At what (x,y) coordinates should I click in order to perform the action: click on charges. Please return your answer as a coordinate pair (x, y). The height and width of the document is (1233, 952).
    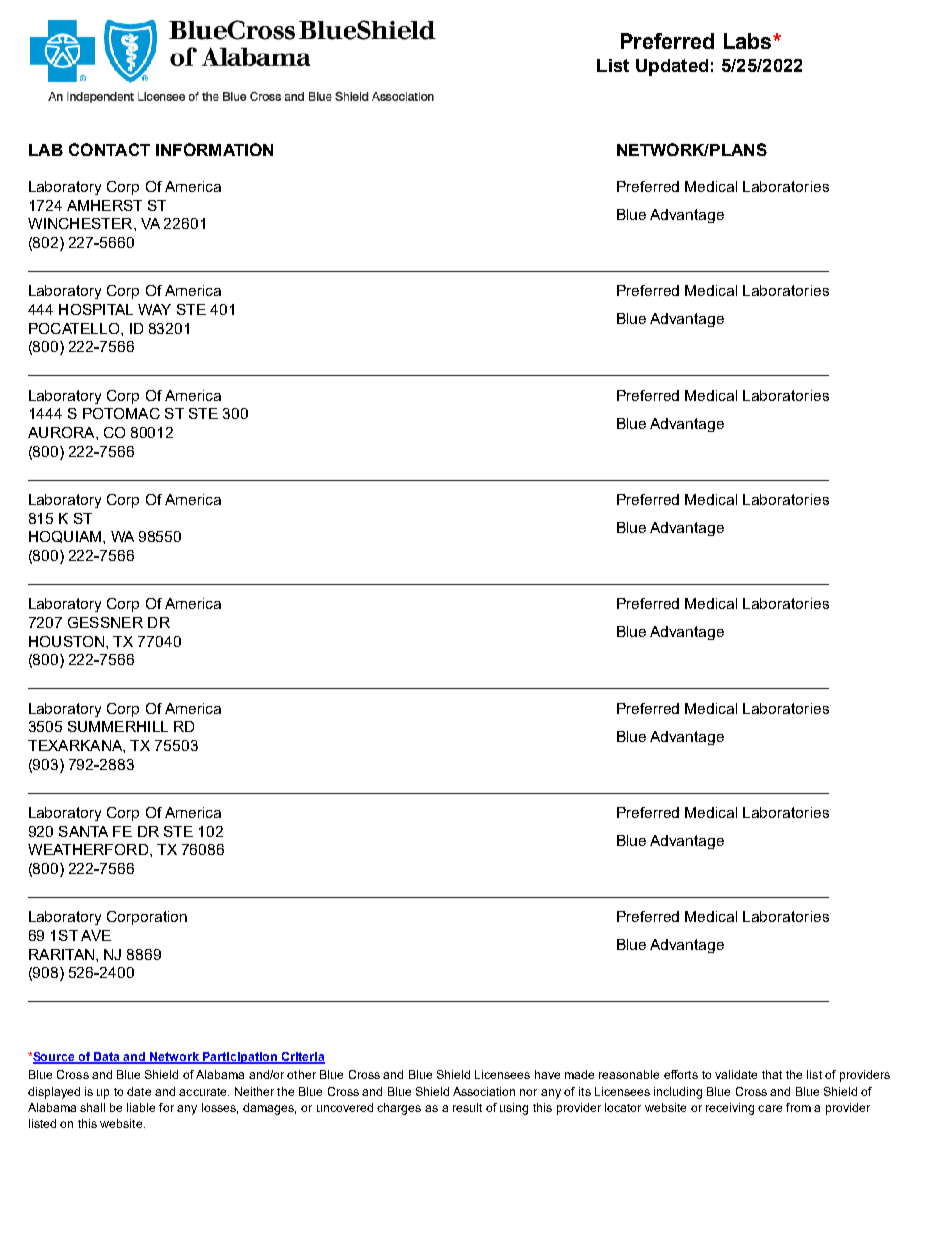
    Looking at the image, I should click on (399, 1109).
